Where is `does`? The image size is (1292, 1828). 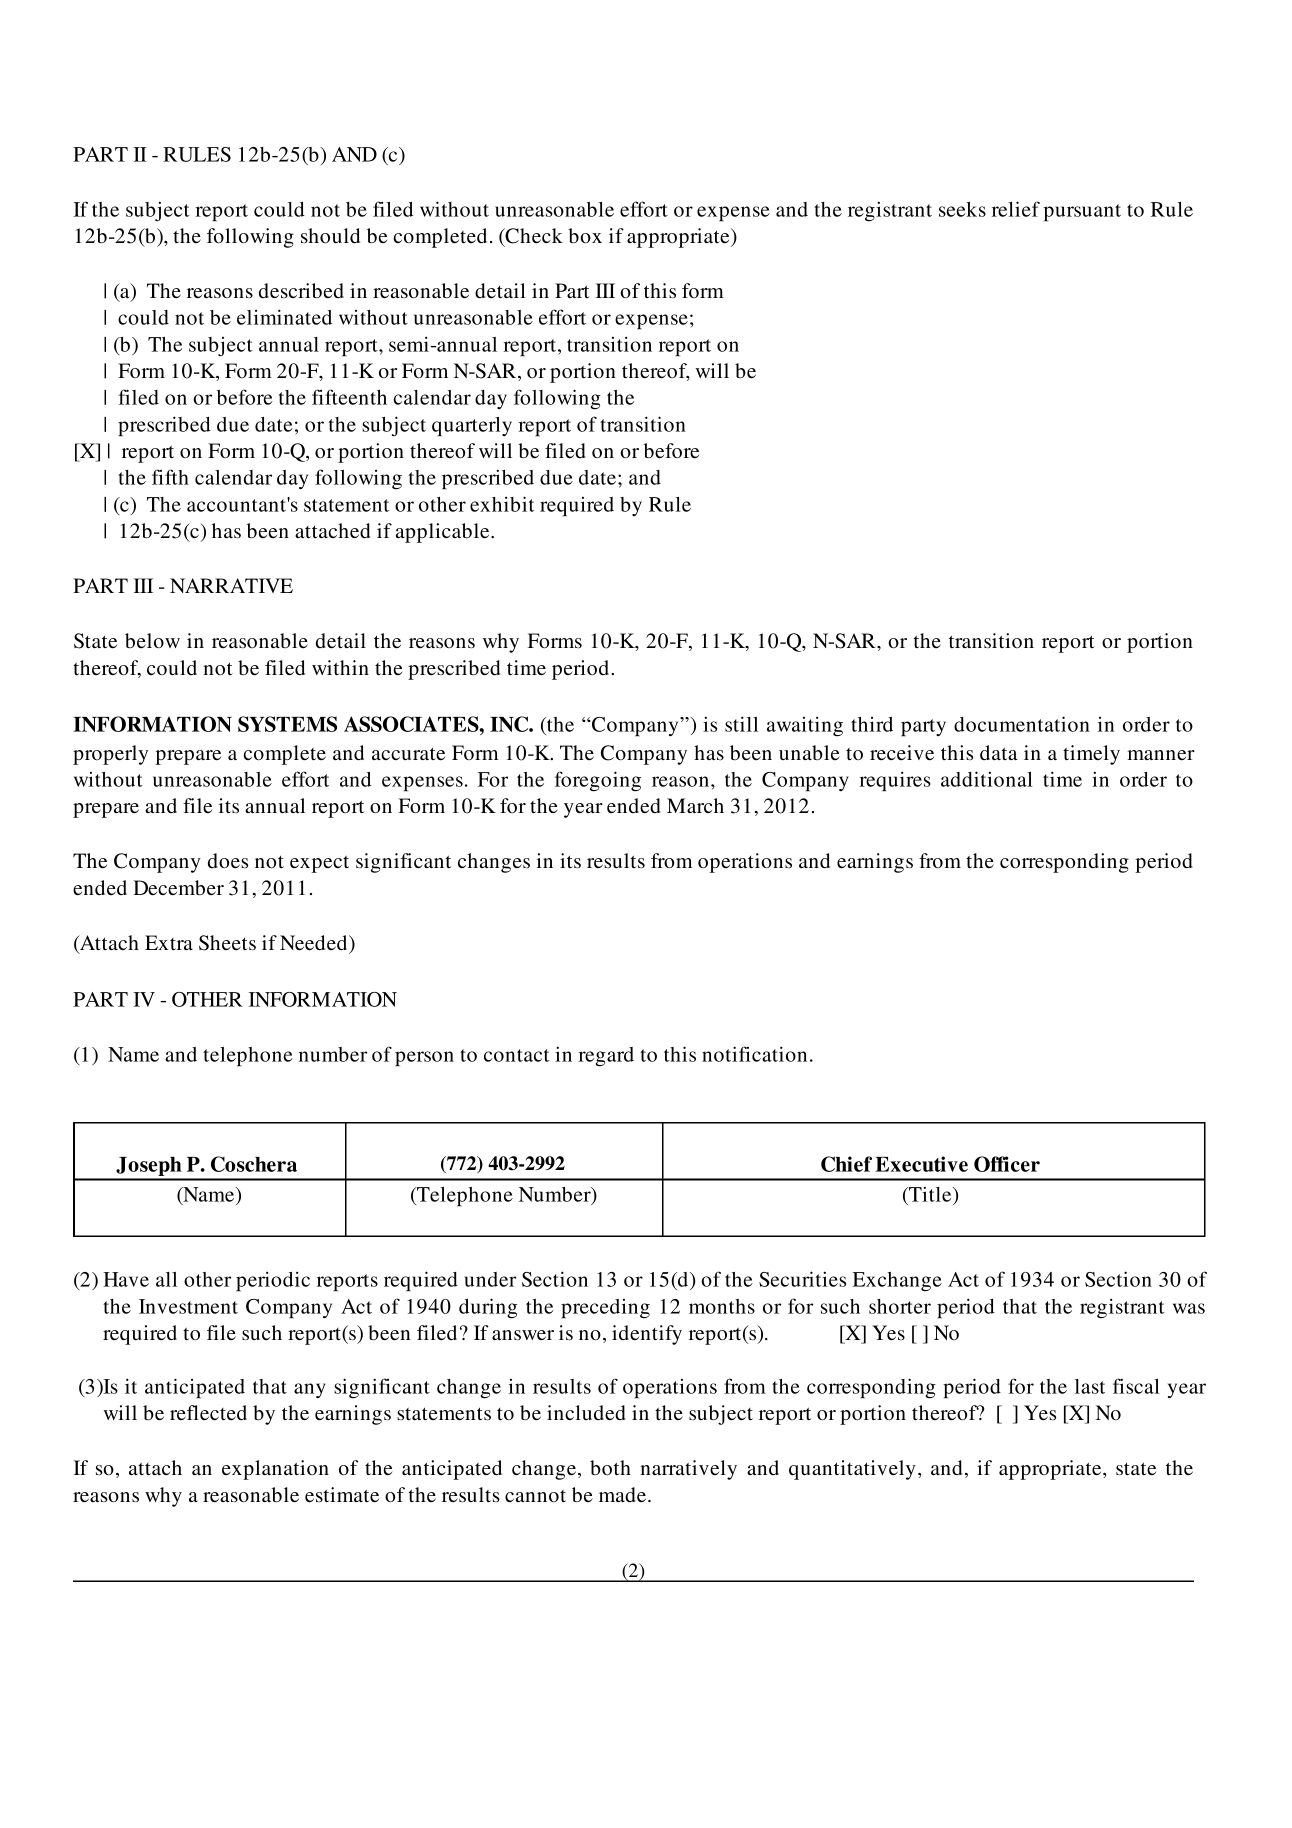 does is located at coordinates (228, 860).
